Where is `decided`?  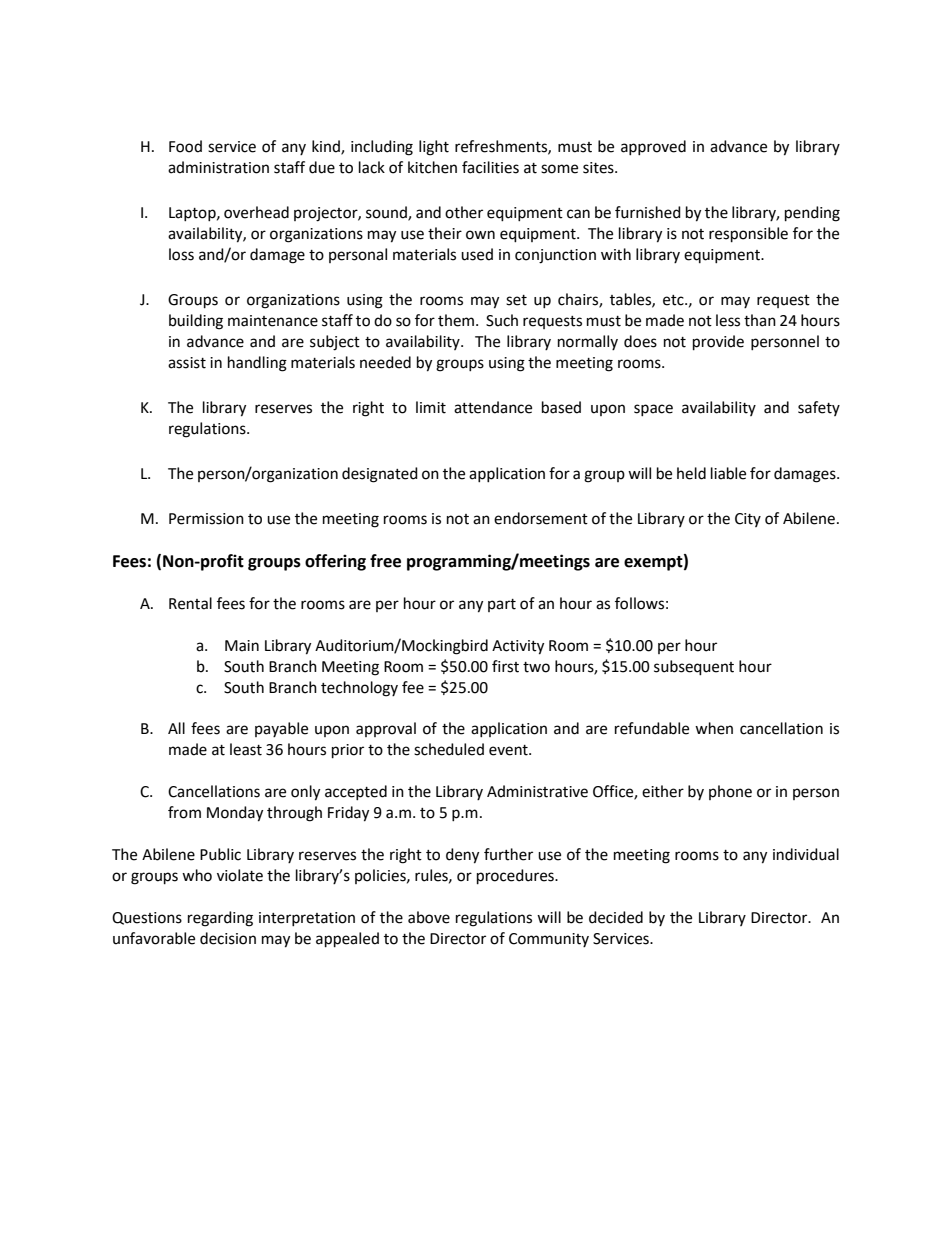
decided is located at coordinates (616, 917).
